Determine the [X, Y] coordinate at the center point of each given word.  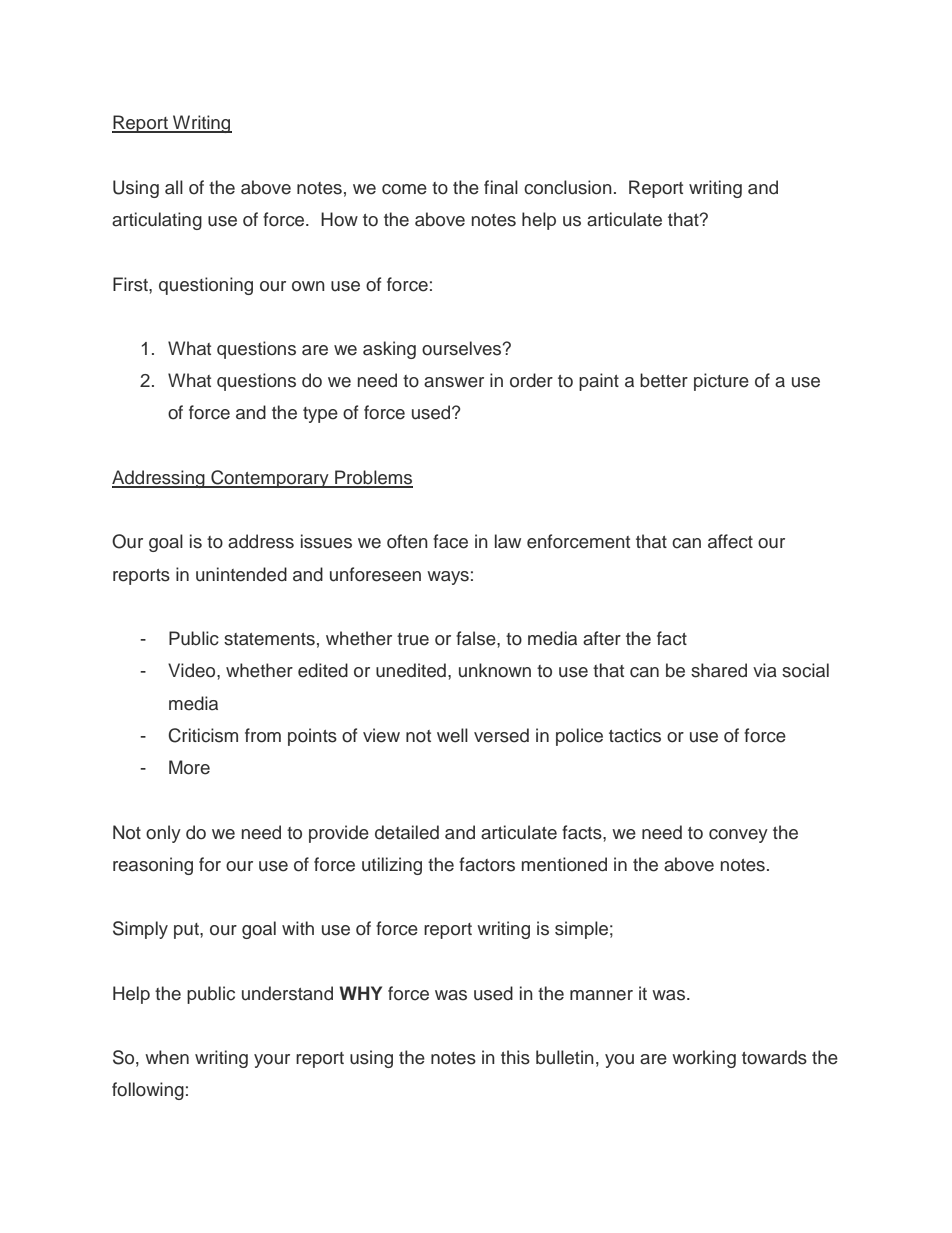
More [189, 767]
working [704, 1059]
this [515, 1057]
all [174, 187]
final [501, 187]
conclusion [568, 187]
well [452, 735]
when [167, 1057]
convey [738, 836]
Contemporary [270, 479]
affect [730, 541]
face [450, 541]
